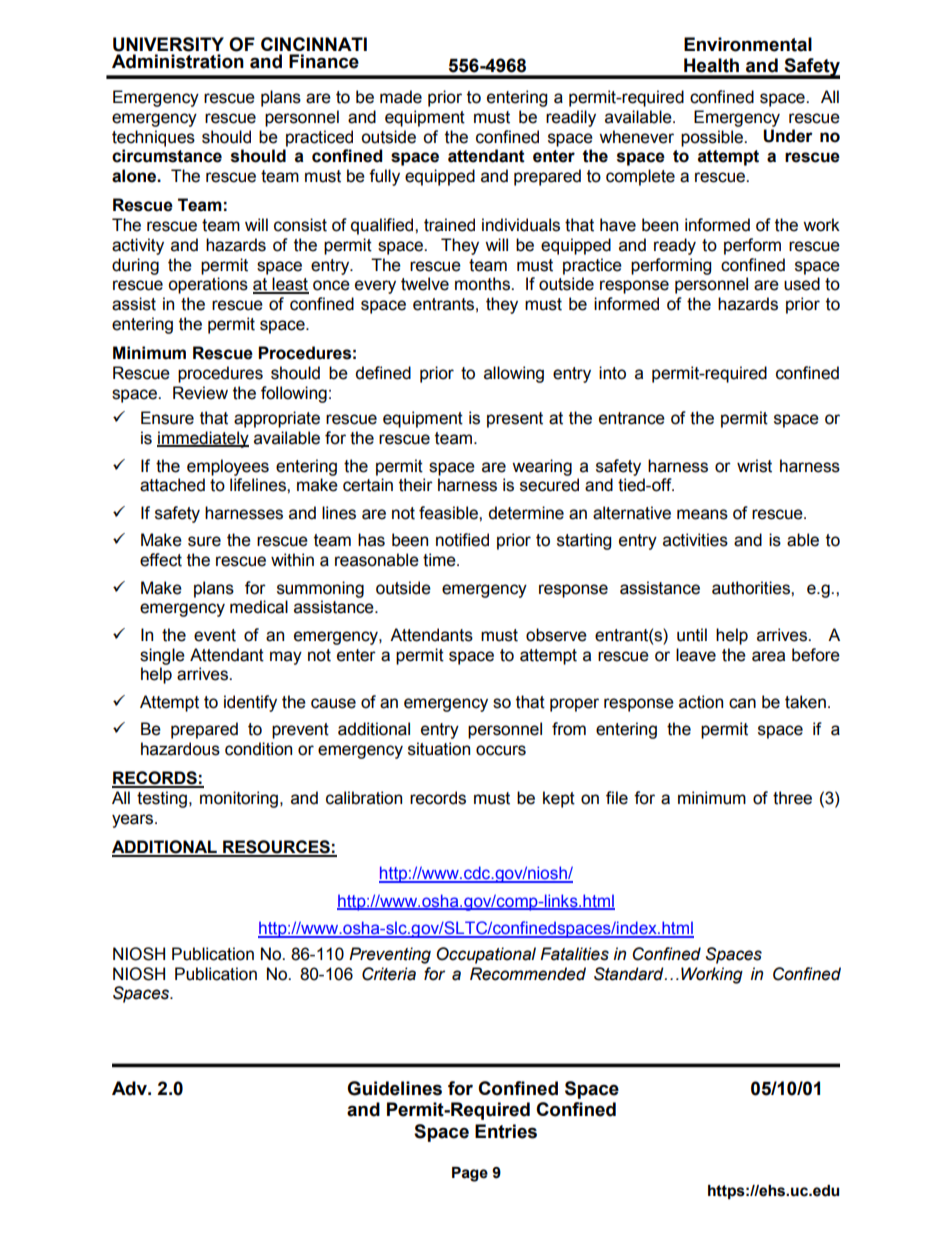  I want to click on allowing, so click(514, 374).
